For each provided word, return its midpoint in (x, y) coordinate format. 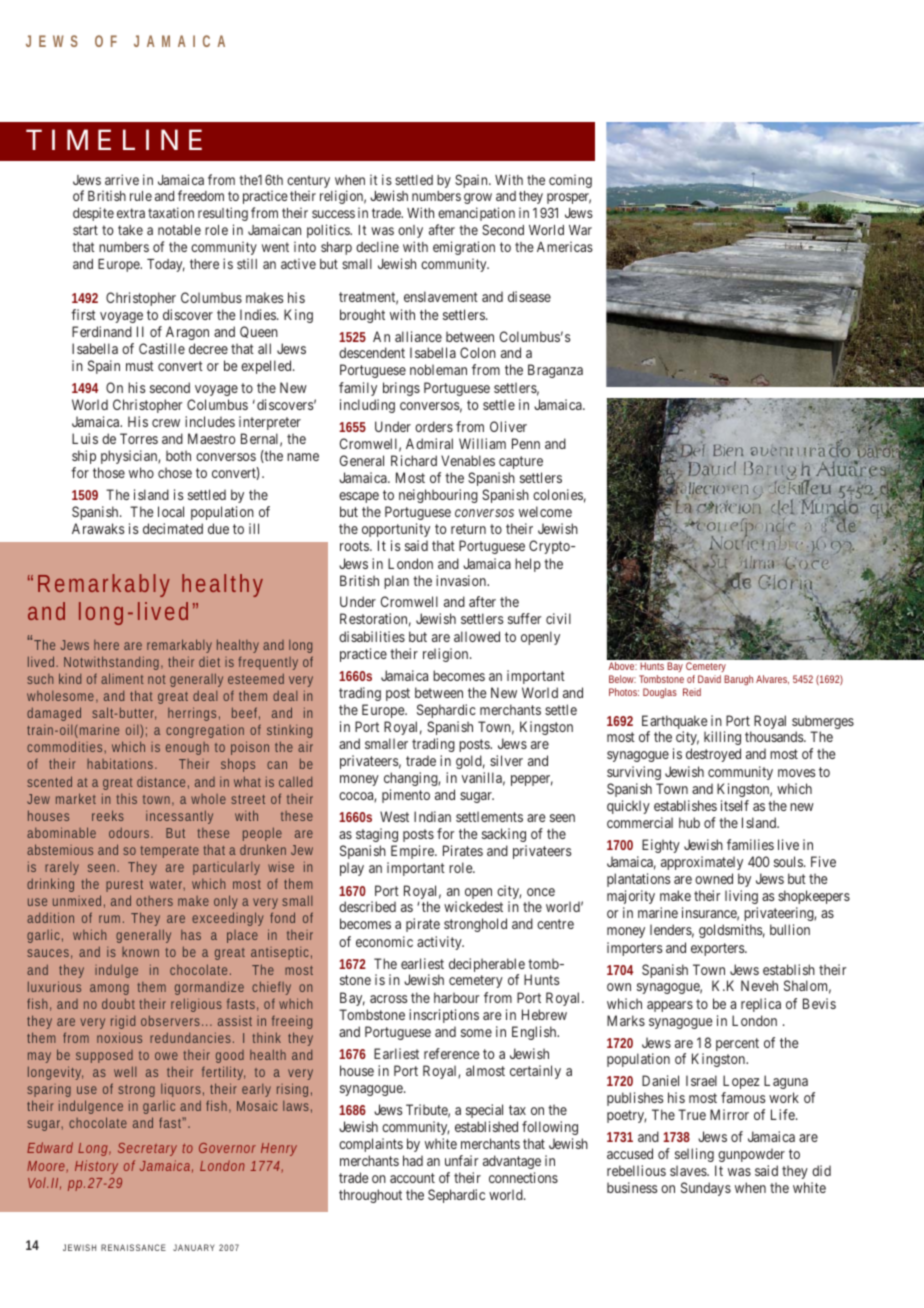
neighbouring (438, 496)
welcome (545, 511)
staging (377, 835)
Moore (47, 1167)
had (413, 1160)
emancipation (476, 214)
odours (131, 832)
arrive (122, 179)
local (171, 511)
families (750, 844)
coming (570, 181)
